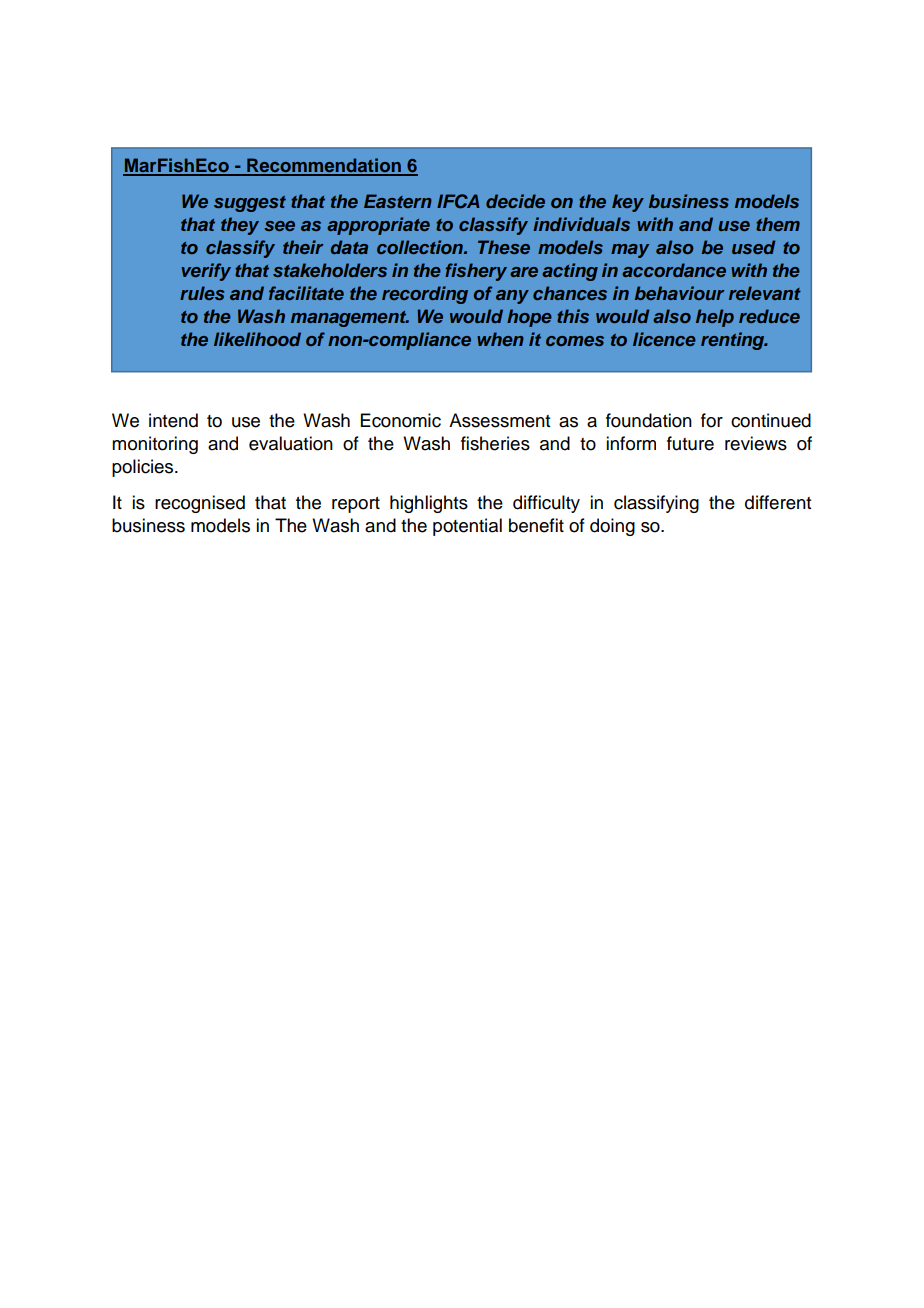  I want to click on decide, so click(515, 201).
